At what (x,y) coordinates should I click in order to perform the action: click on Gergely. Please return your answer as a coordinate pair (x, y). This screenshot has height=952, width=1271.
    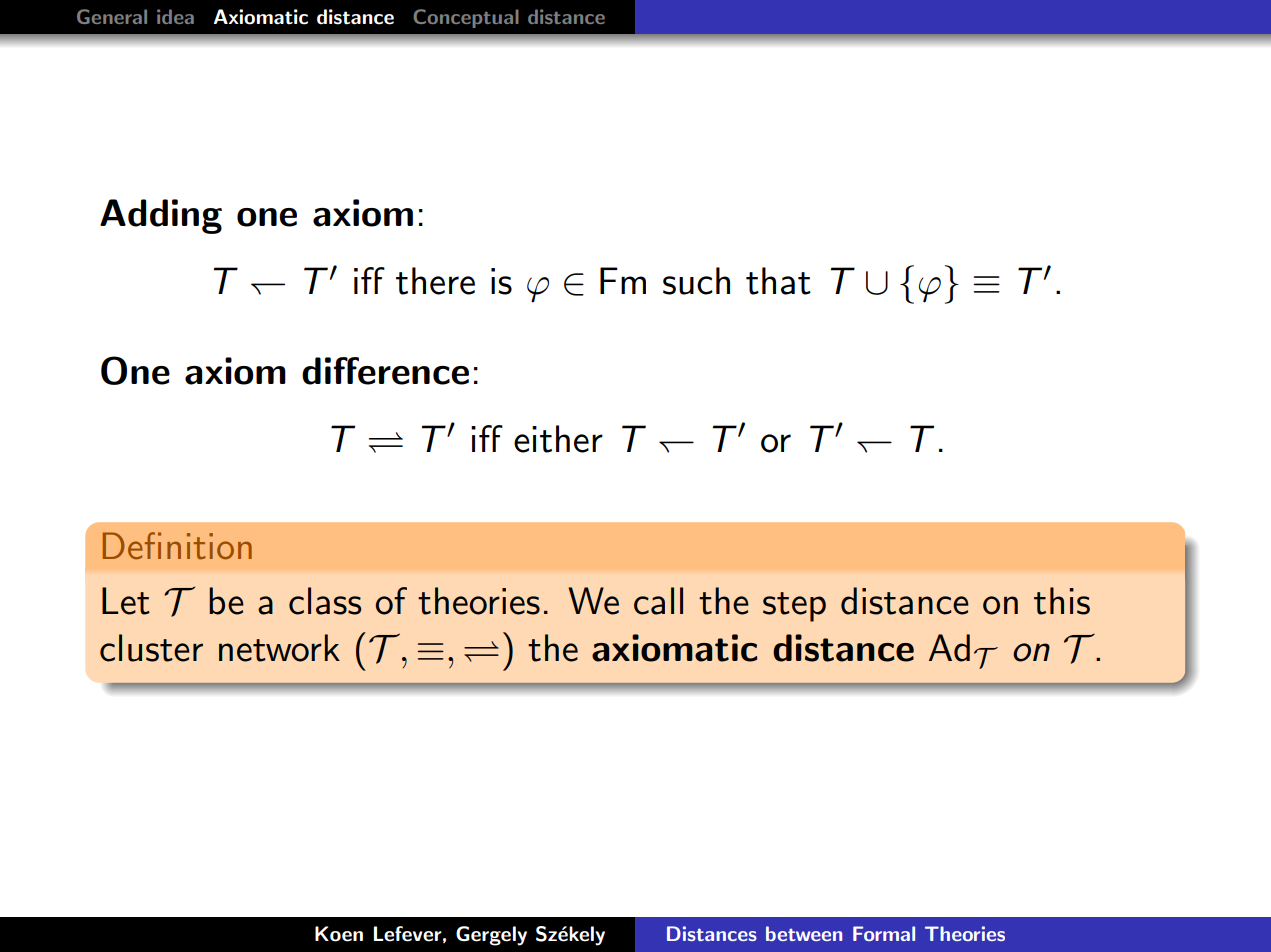
    Looking at the image, I should click on (491, 936).
